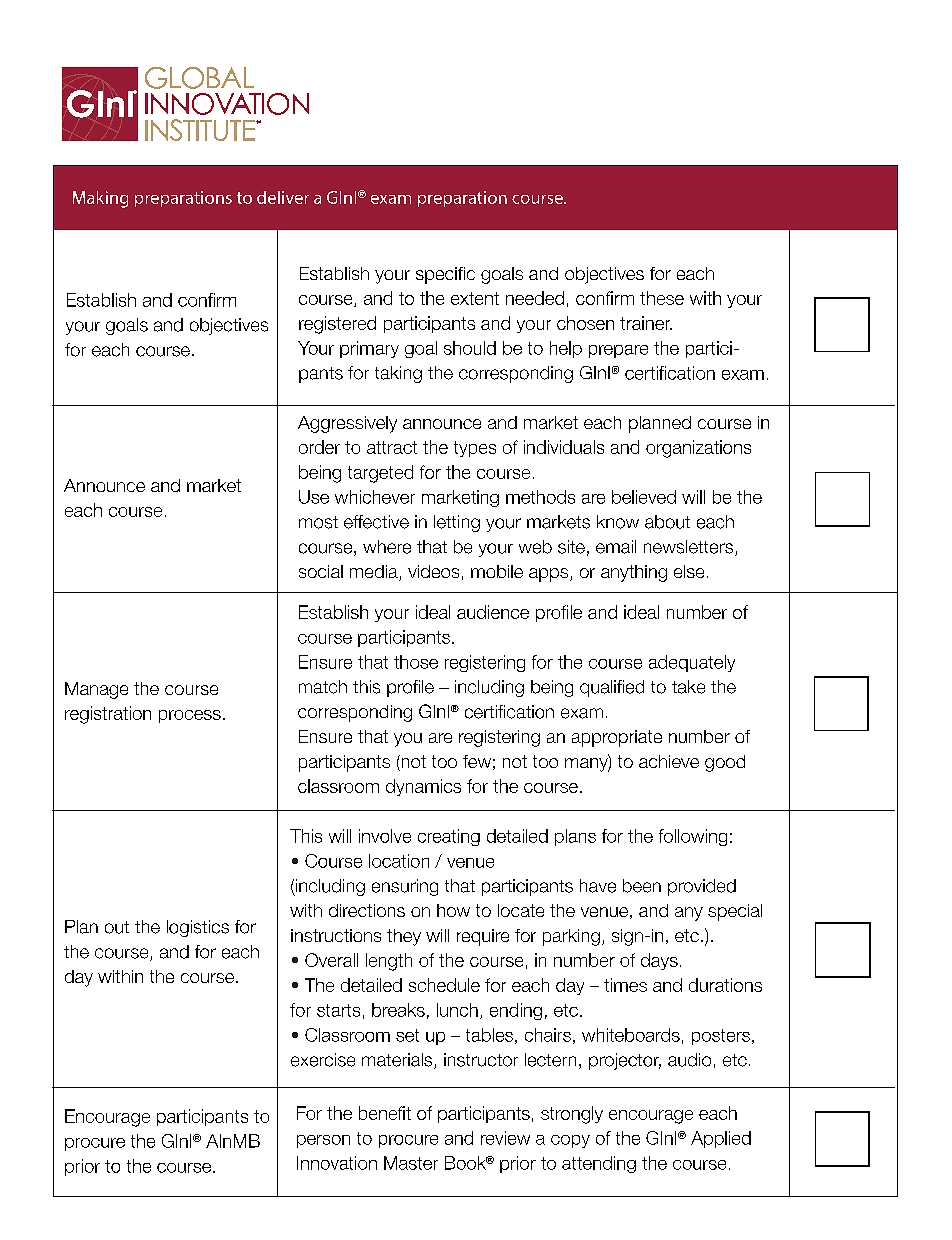  Describe the element at coordinates (100, 199) in the page. I see `Making` at that location.
